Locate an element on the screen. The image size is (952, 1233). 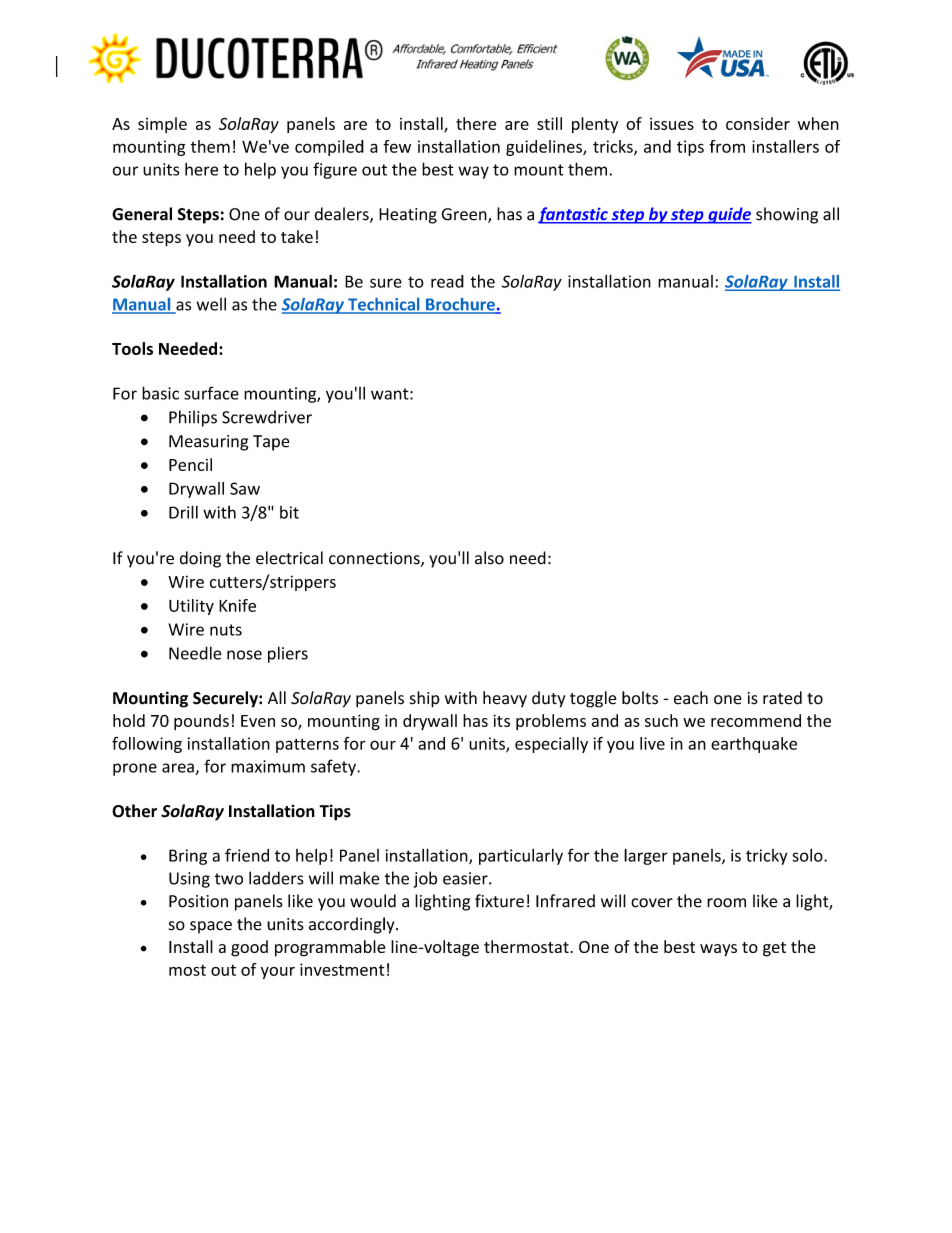
read is located at coordinates (447, 281).
